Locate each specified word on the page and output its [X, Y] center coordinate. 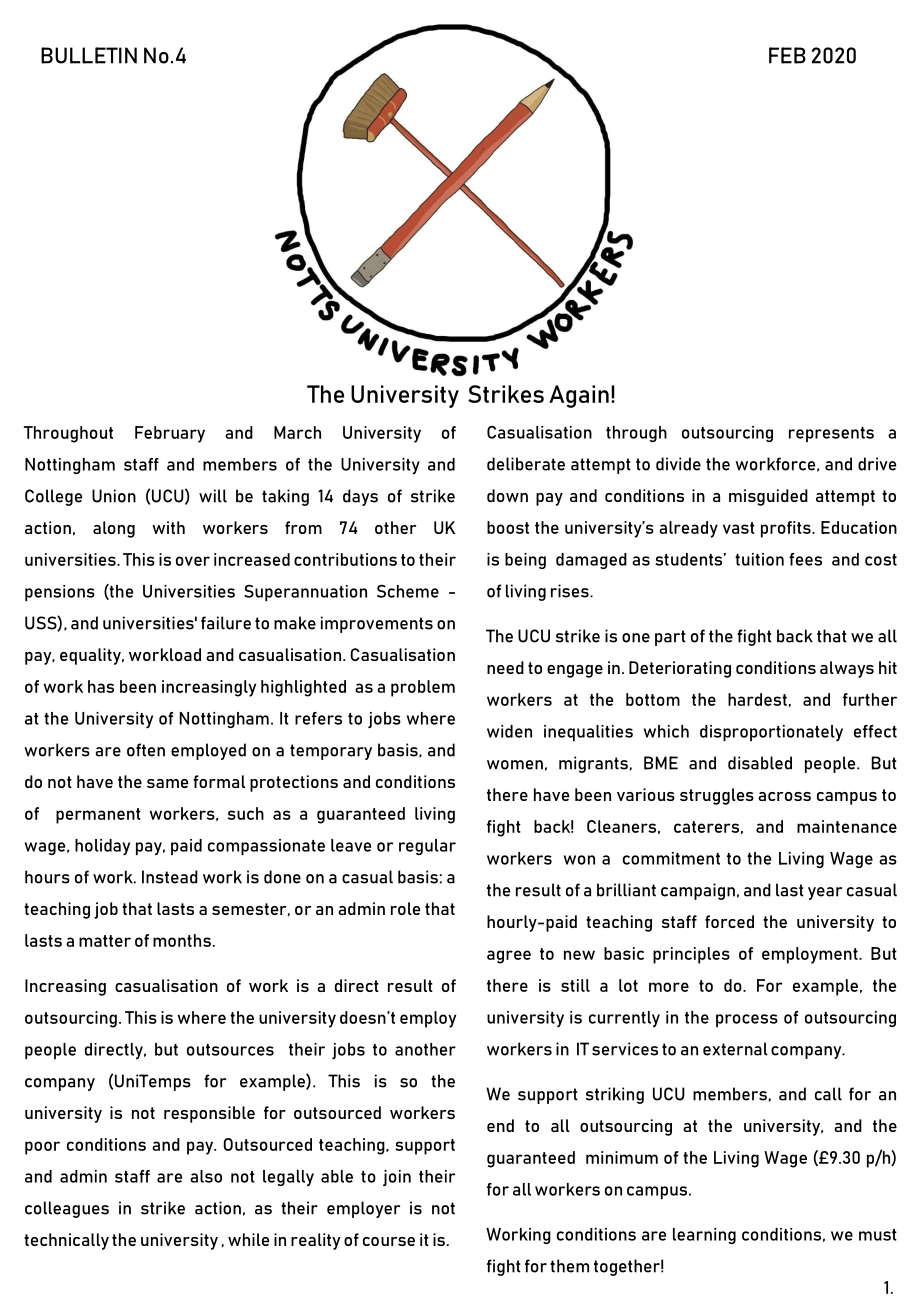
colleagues [67, 1209]
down [507, 495]
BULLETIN [89, 55]
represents [831, 434]
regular [427, 847]
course [389, 1241]
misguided [768, 497]
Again [579, 396]
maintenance [847, 826]
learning [704, 1236]
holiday [102, 847]
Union [114, 496]
